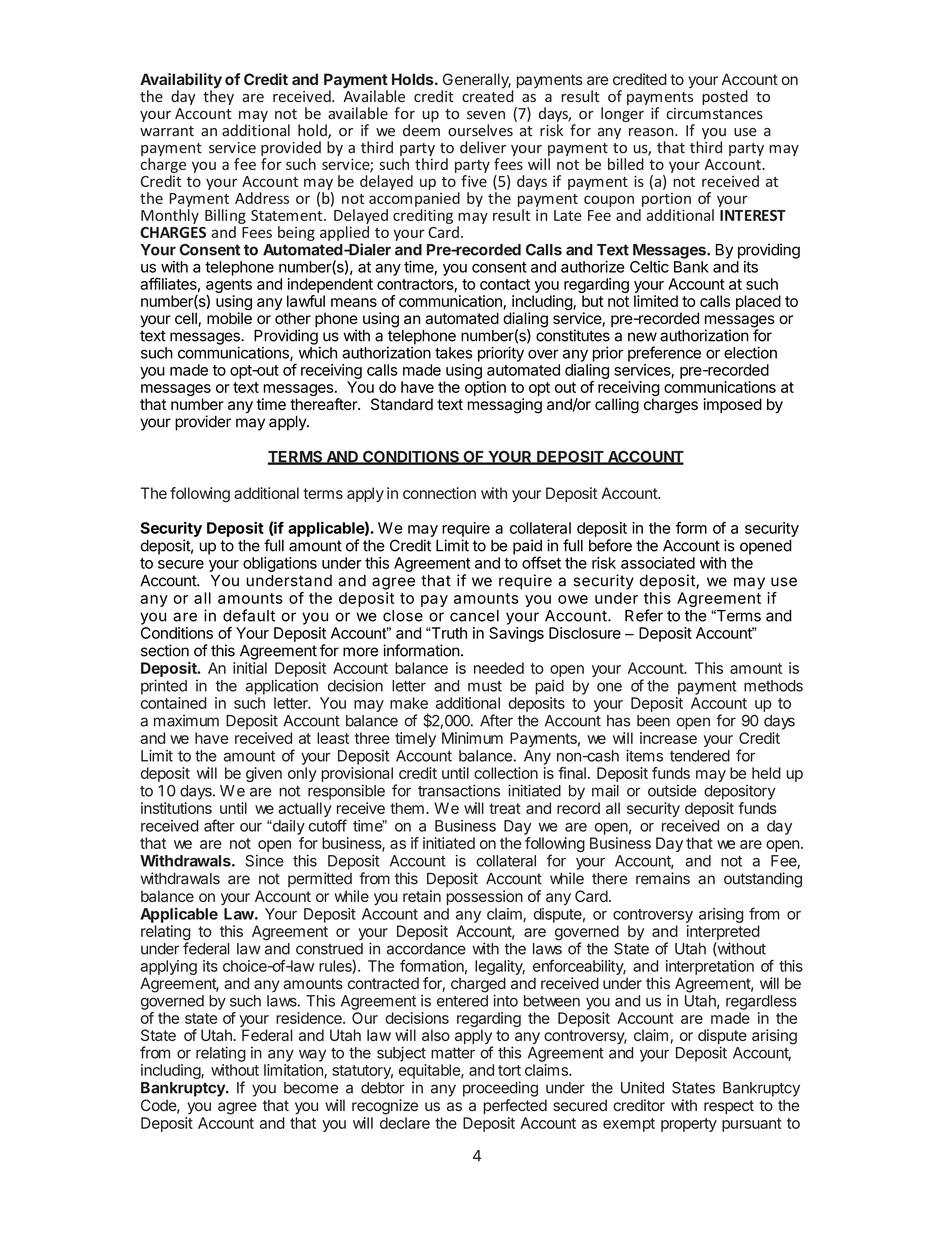 The width and height of the page is (952, 1233). I want to click on initial, so click(250, 668).
